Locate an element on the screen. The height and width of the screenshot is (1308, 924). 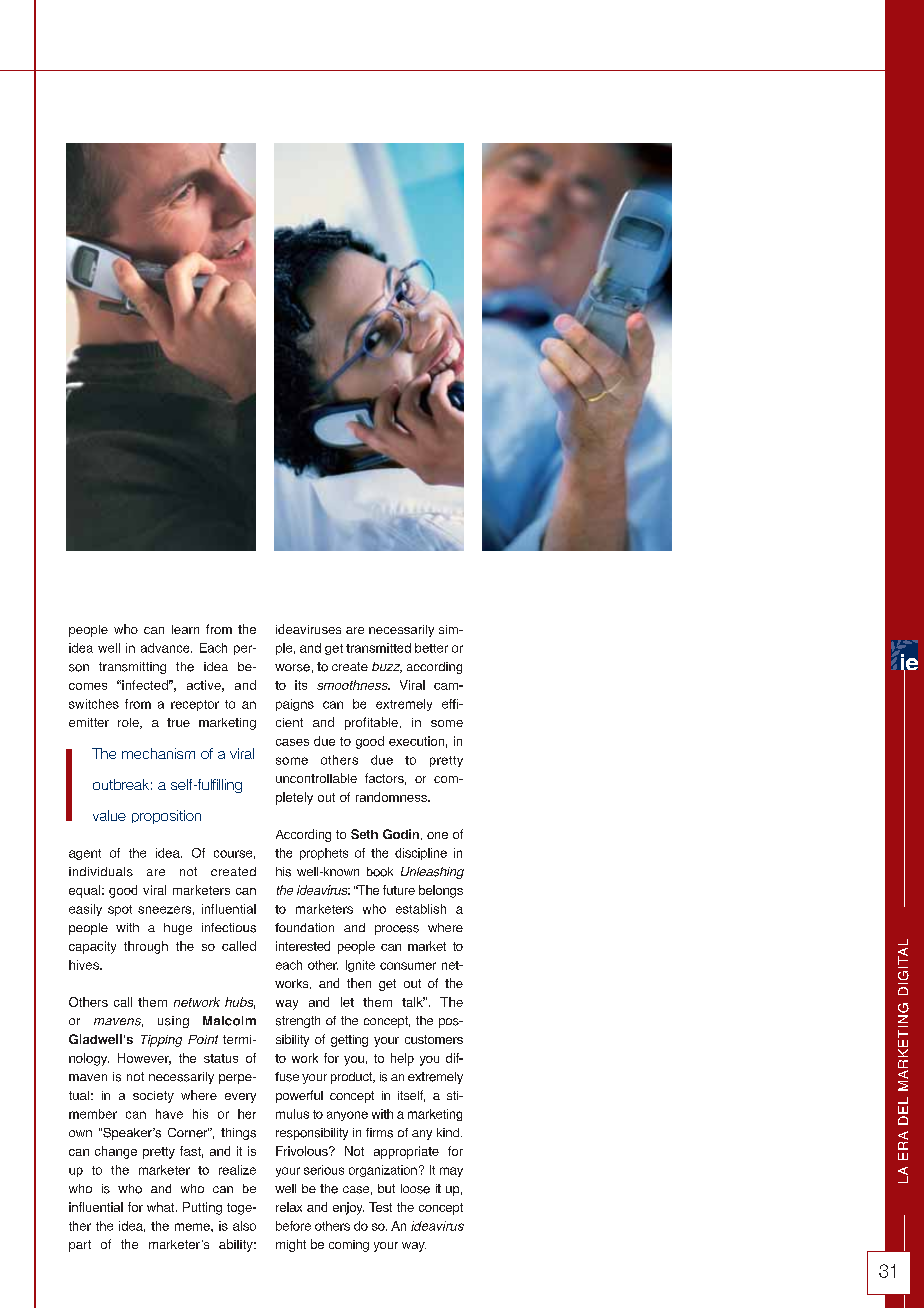
customers is located at coordinates (434, 1039).
